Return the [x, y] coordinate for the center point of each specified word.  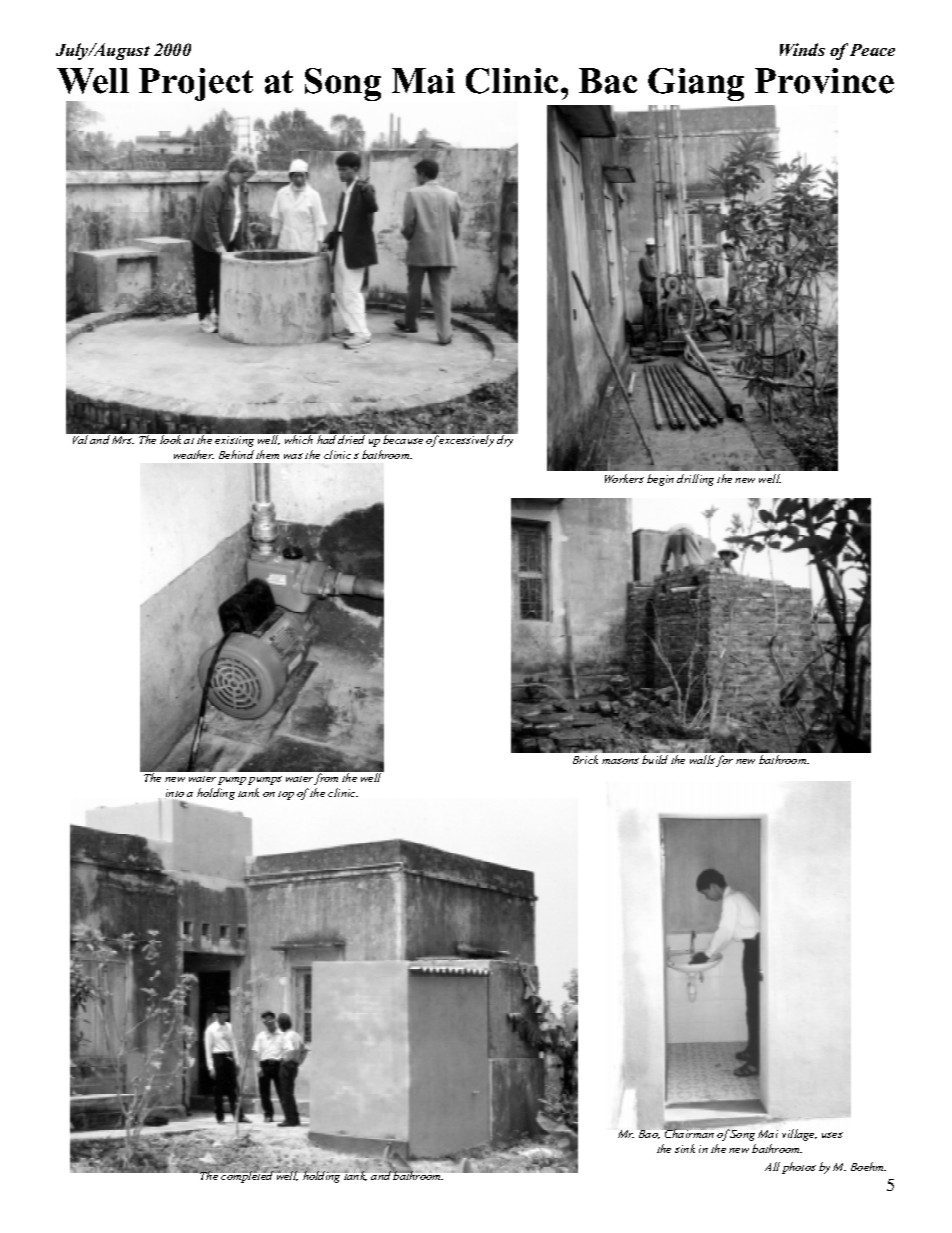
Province [824, 81]
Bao [649, 1133]
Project [196, 84]
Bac [608, 81]
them [267, 454]
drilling [695, 480]
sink [685, 1148]
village [799, 1135]
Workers [624, 478]
